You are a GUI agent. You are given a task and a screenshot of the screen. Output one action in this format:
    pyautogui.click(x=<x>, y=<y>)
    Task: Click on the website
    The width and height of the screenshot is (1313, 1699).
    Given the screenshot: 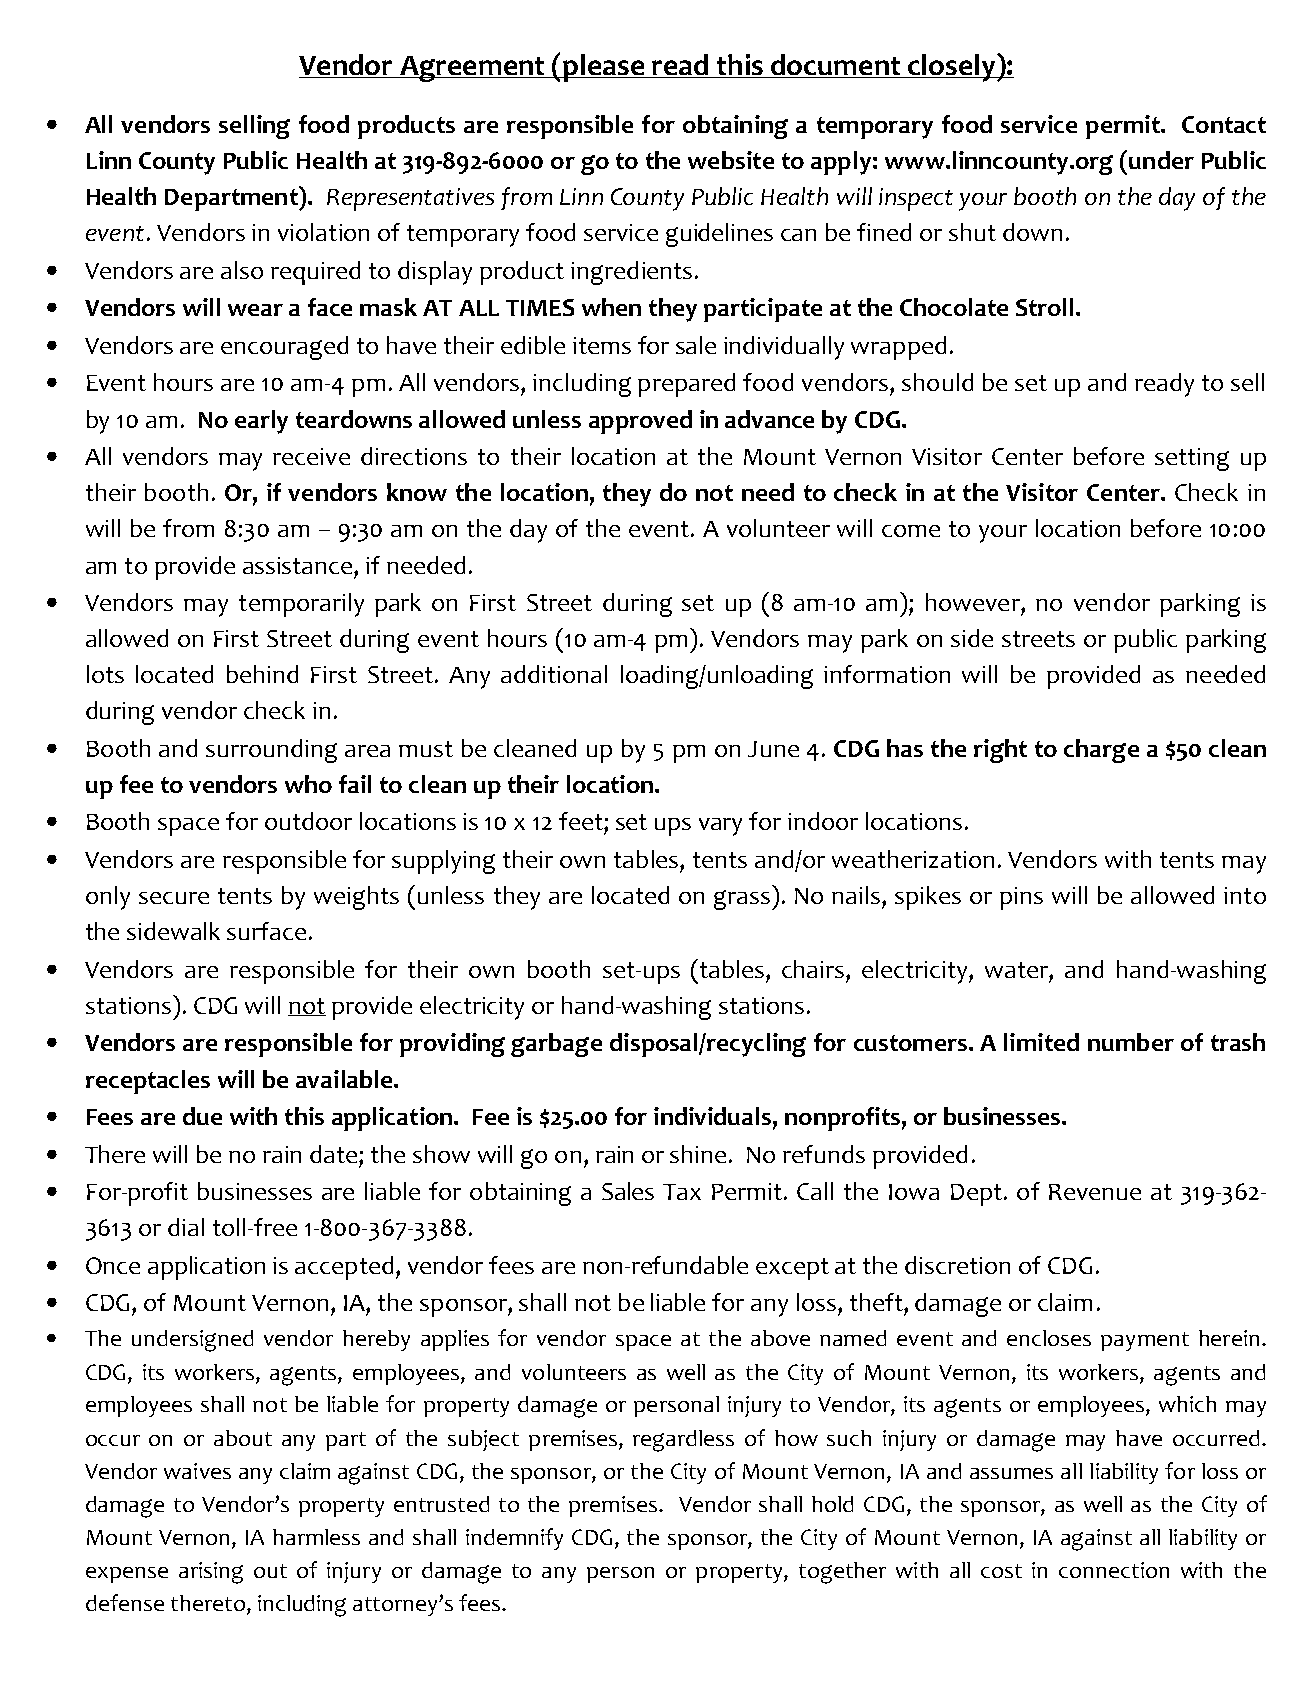 What is the action you would take?
    pyautogui.click(x=731, y=160)
